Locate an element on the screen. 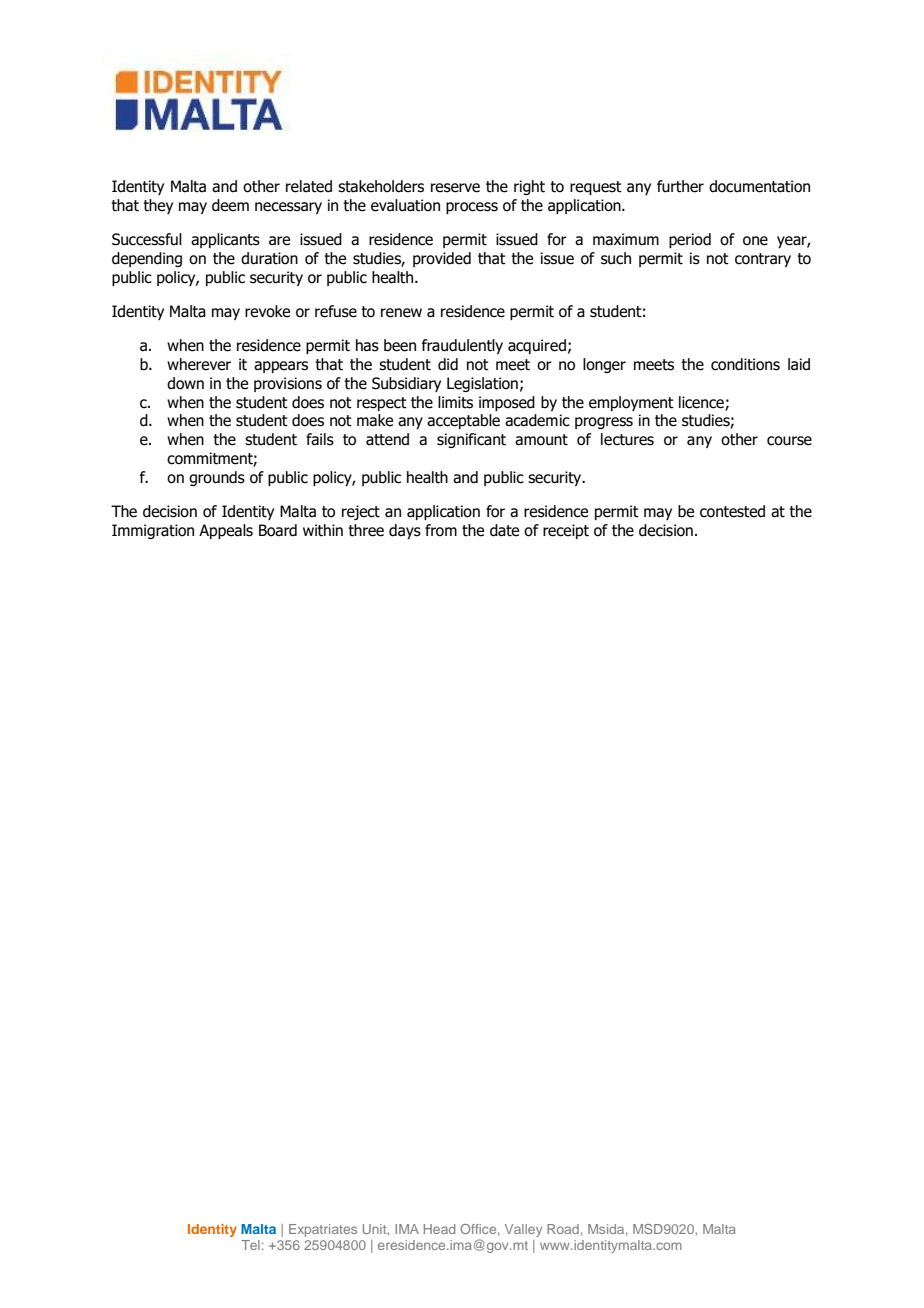 This screenshot has width=924, height=1308. period is located at coordinates (690, 240).
